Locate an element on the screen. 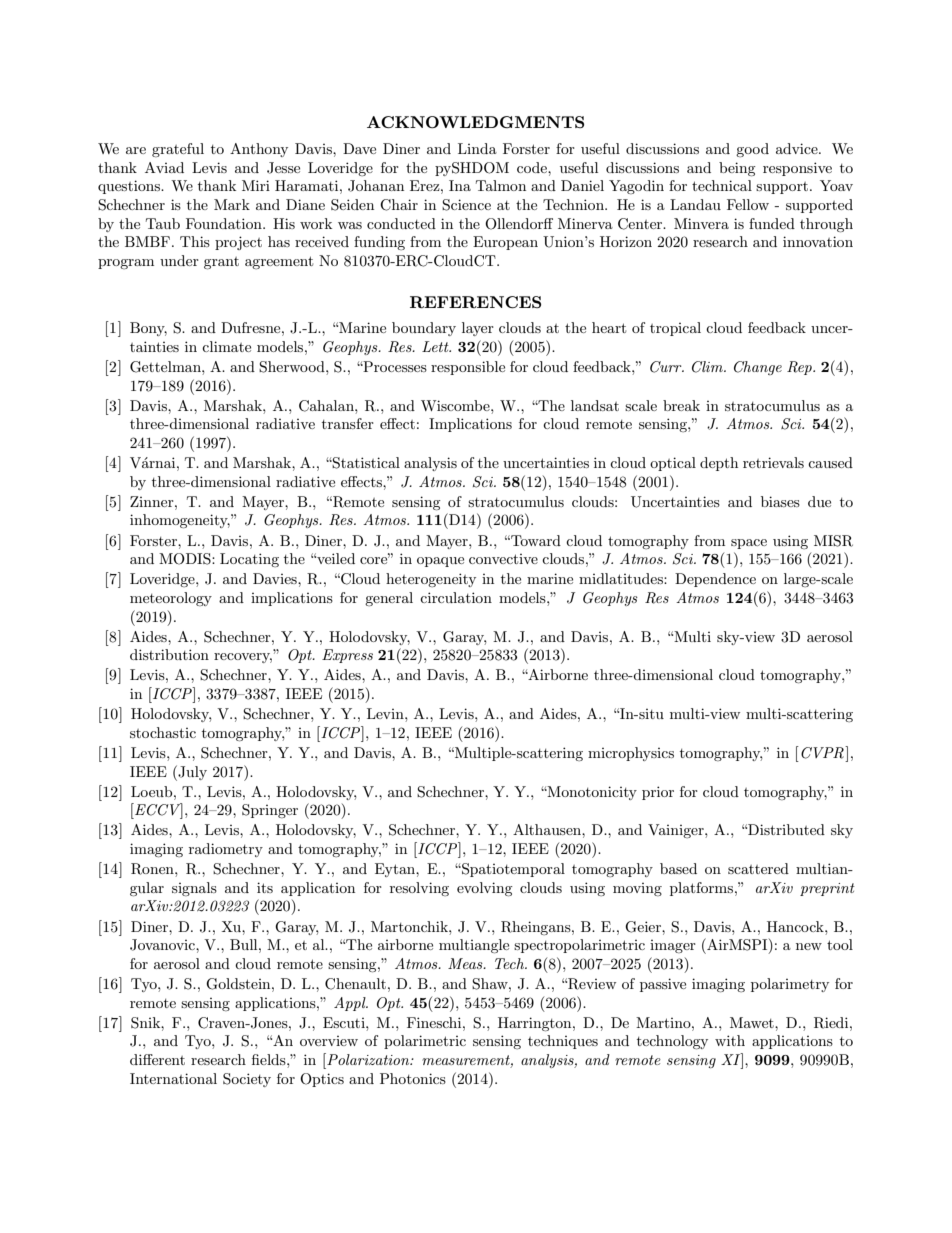  Society is located at coordinates (247, 1080).
